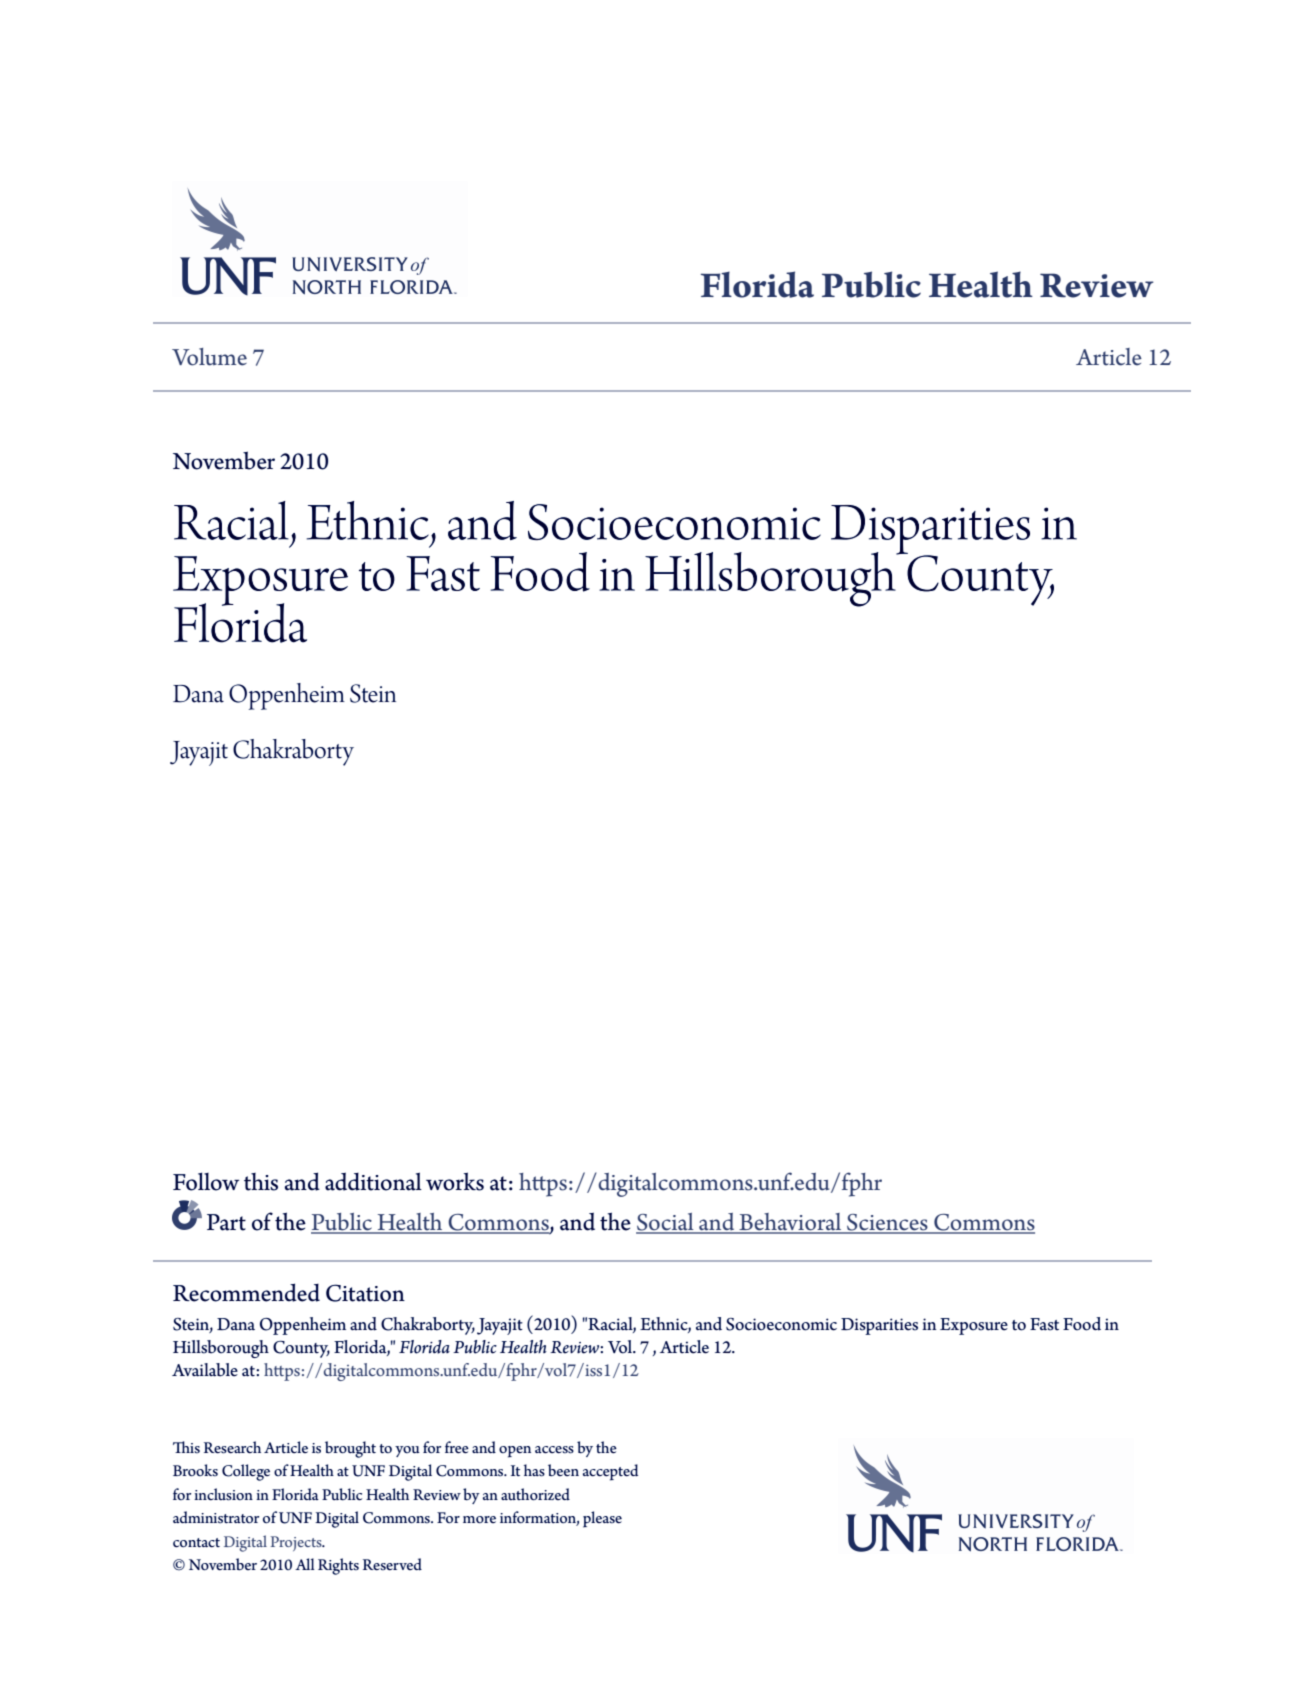 This screenshot has height=1690, width=1306. I want to click on Volume, so click(209, 357).
